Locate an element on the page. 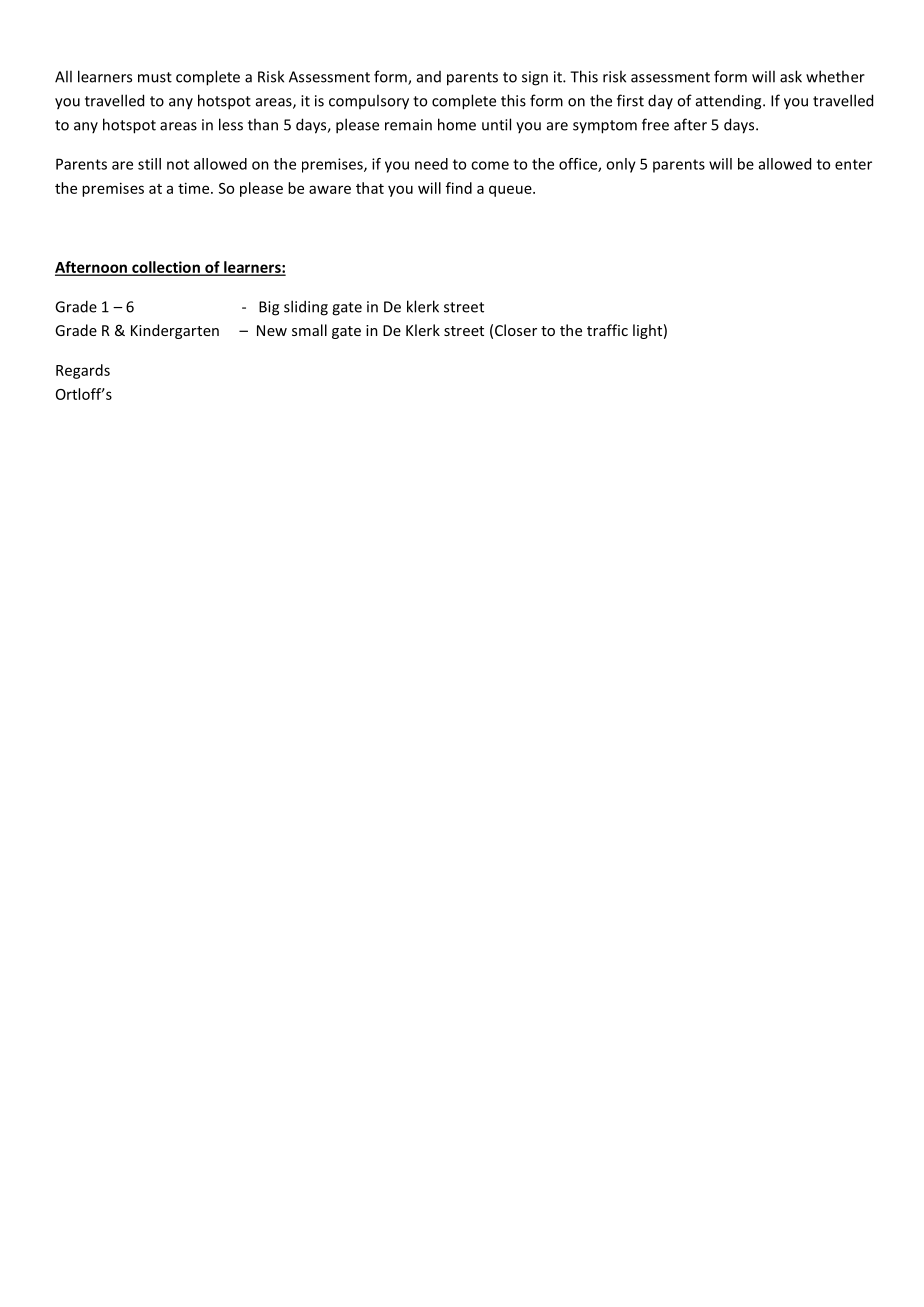 This page has height=1307, width=924. traffic is located at coordinates (607, 330).
